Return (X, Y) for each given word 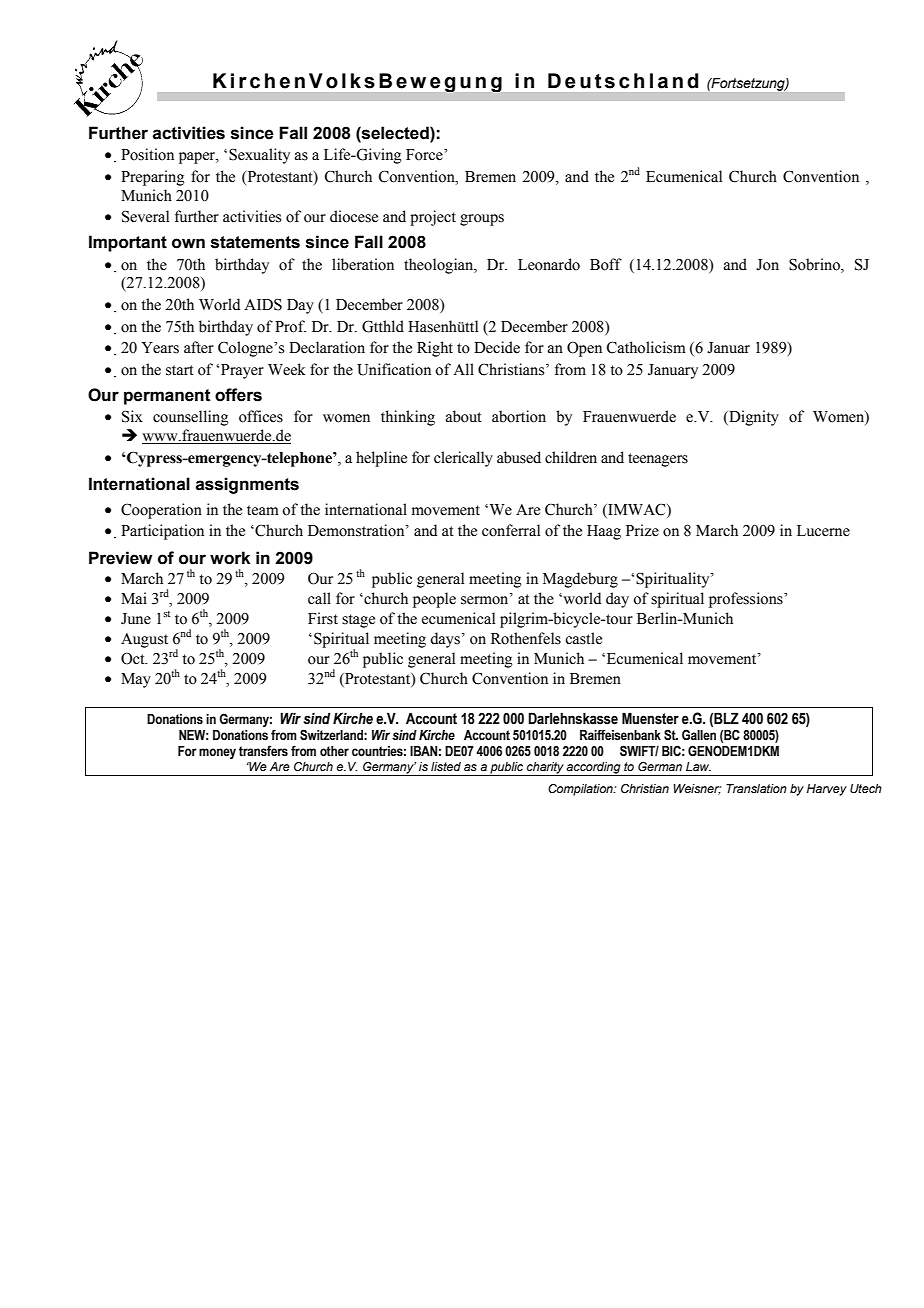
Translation (756, 788)
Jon (767, 265)
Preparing (153, 178)
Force (425, 155)
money (217, 753)
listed (446, 766)
